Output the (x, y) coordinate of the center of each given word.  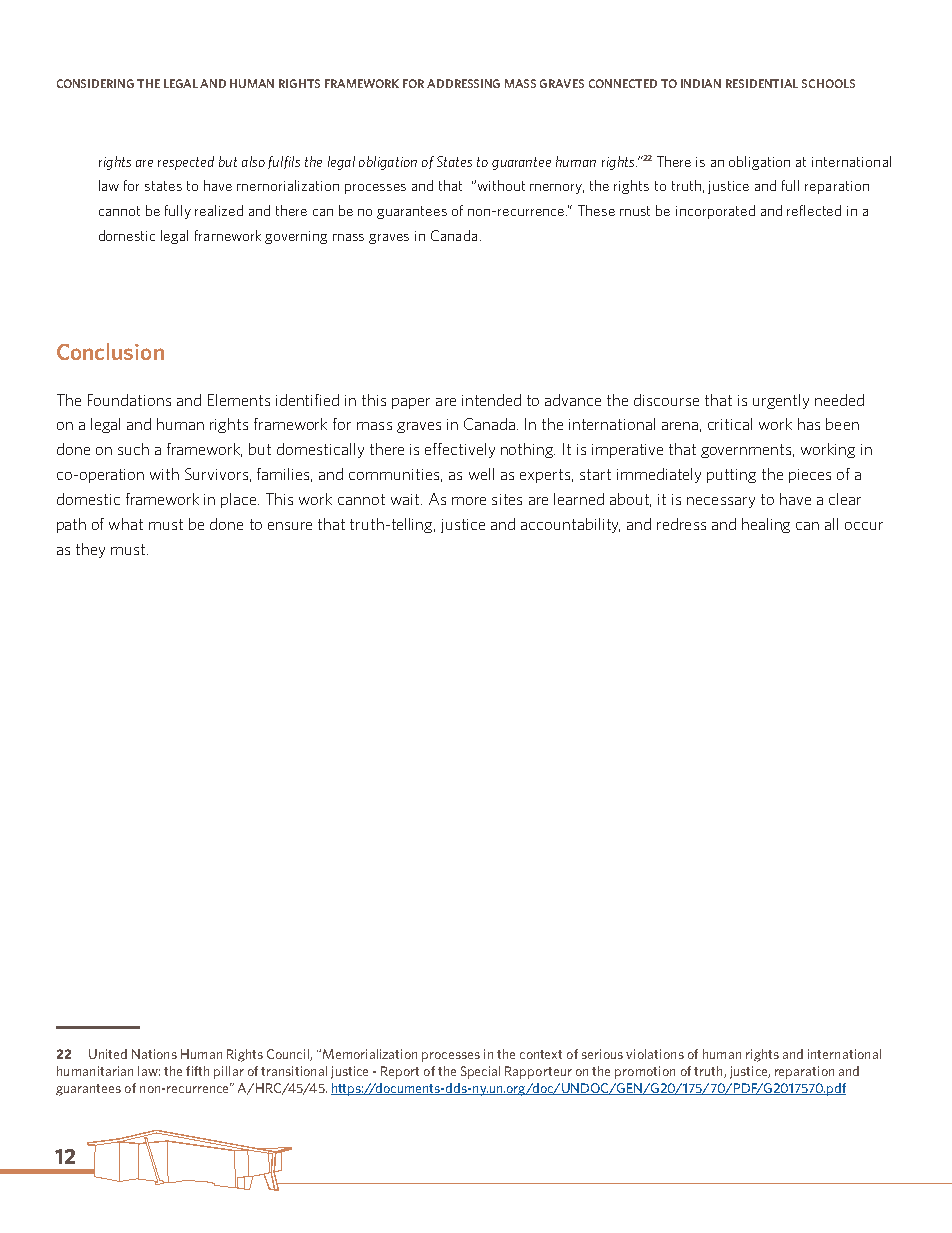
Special (480, 1072)
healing (766, 525)
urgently (781, 401)
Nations (154, 1054)
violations (655, 1054)
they (90, 550)
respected (186, 163)
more (469, 501)
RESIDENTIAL (762, 83)
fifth (197, 1071)
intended (491, 400)
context (541, 1054)
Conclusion (110, 351)
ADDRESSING (463, 83)
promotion (645, 1072)
